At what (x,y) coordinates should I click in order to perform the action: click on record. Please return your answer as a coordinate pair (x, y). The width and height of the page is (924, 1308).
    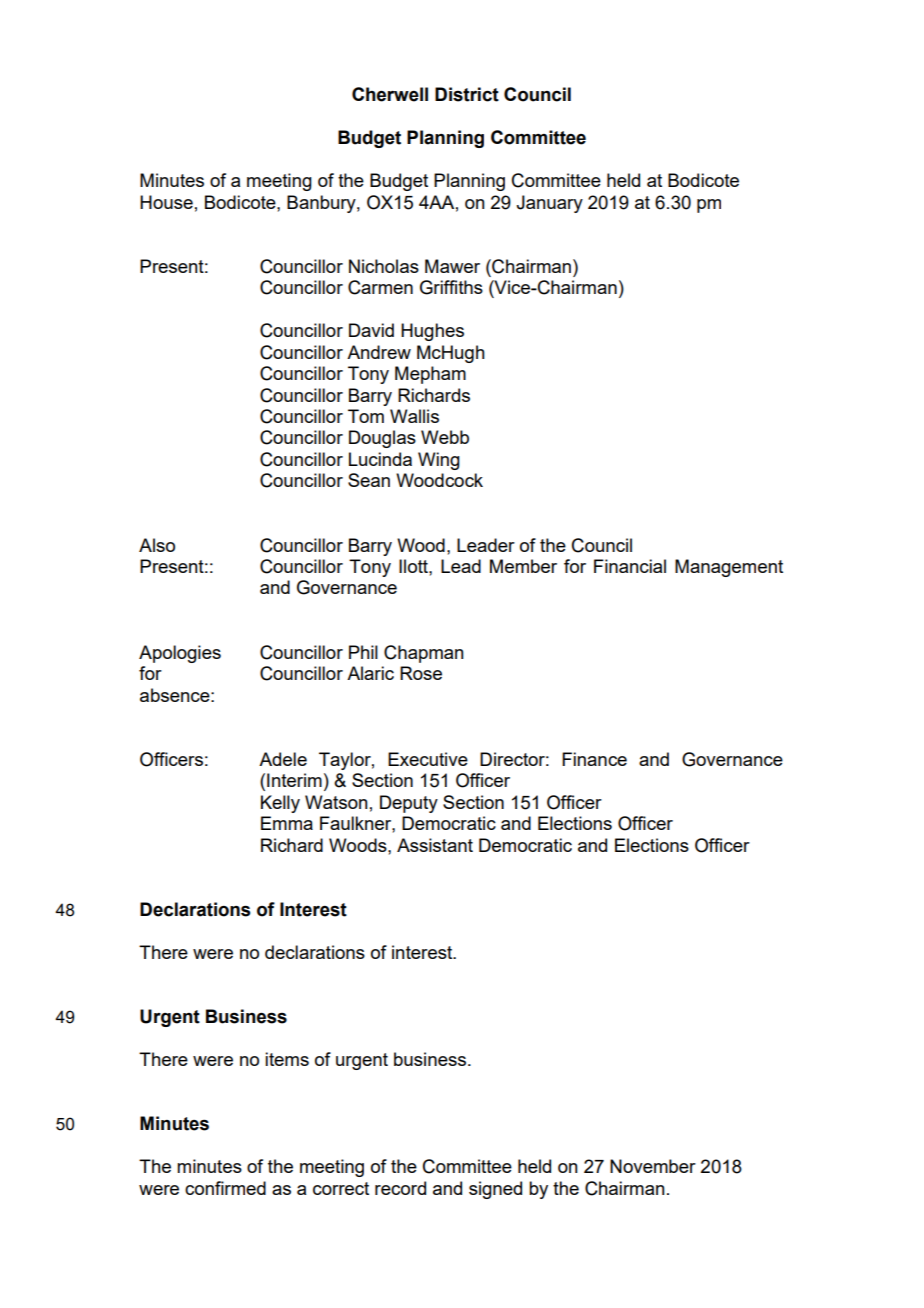
    Looking at the image, I should click on (400, 1188).
